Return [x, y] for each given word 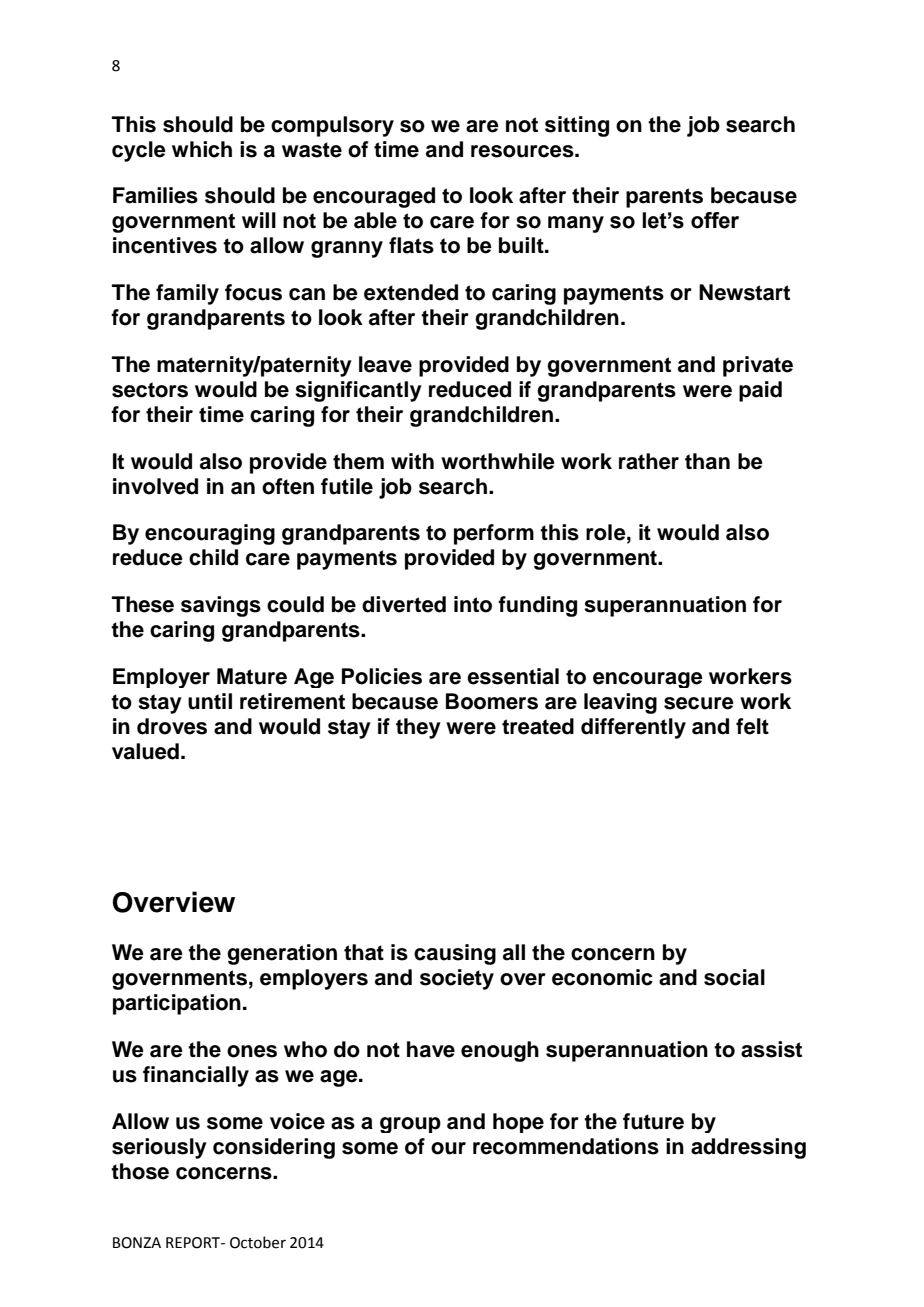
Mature [252, 676]
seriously [159, 1148]
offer [715, 220]
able [375, 220]
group [410, 1125]
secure [699, 703]
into [473, 604]
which [202, 149]
